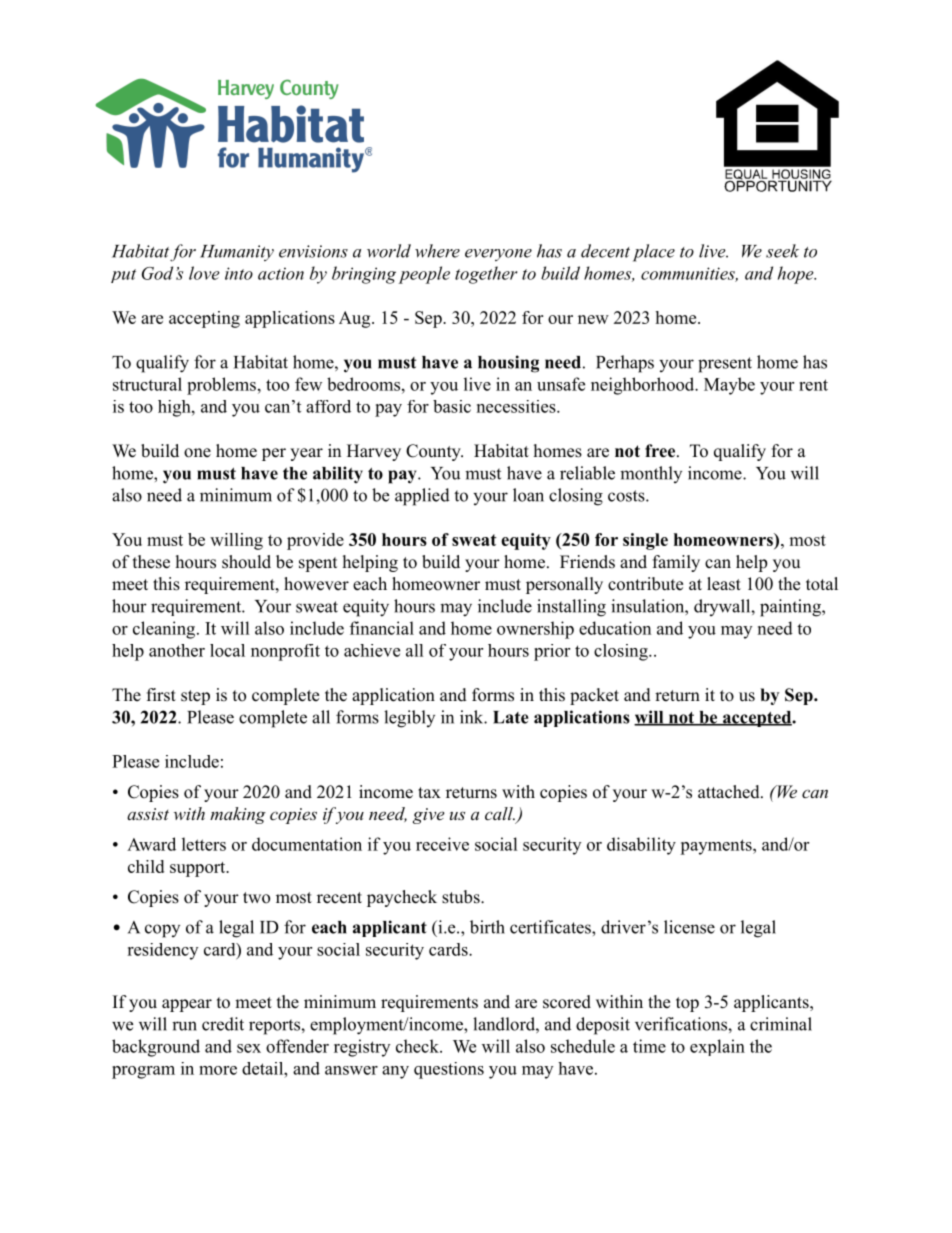  What do you see at coordinates (723, 607) in the screenshot?
I see `drywall` at bounding box center [723, 607].
